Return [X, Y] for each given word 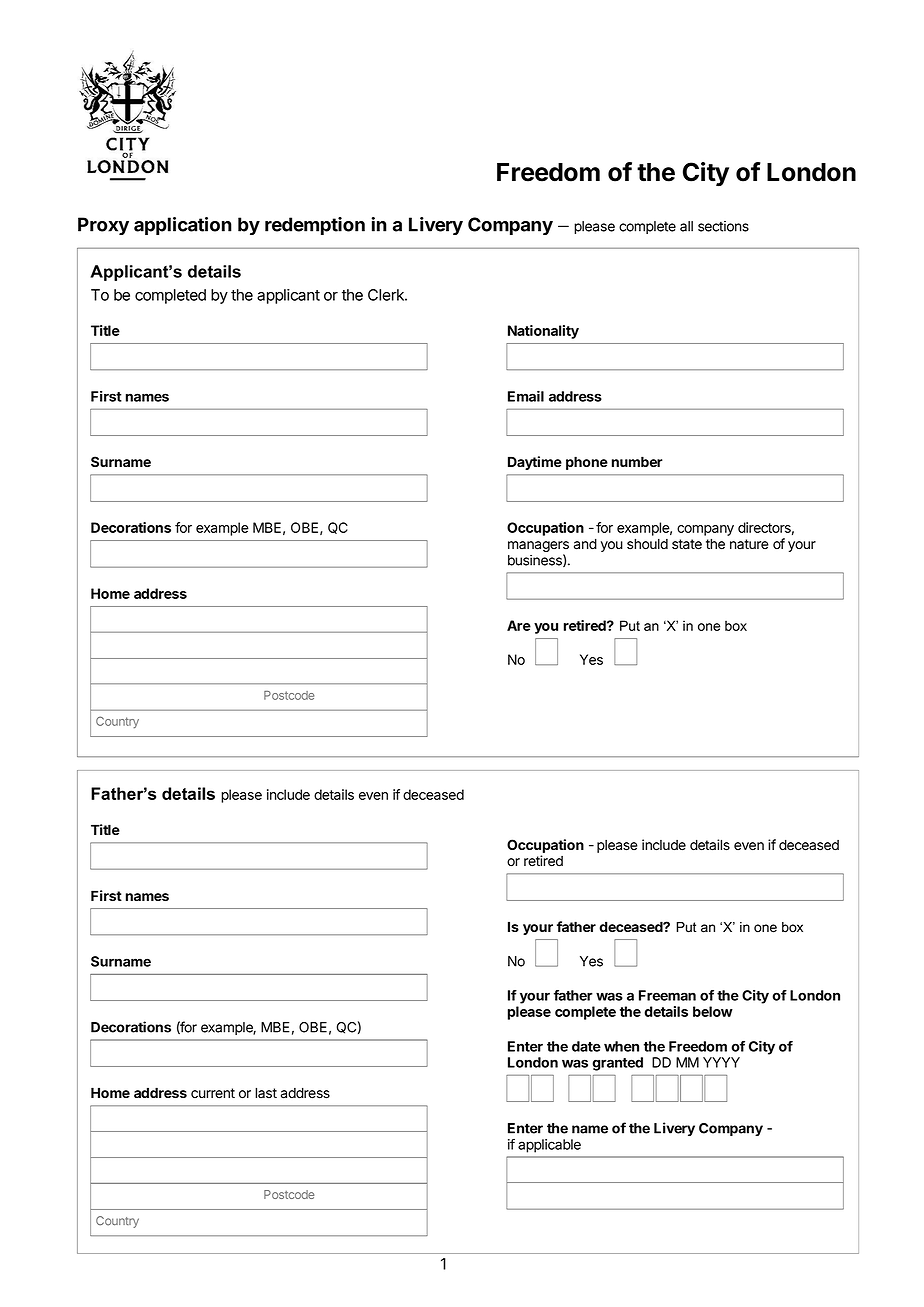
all [686, 226]
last [266, 1093]
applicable [549, 1146]
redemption [315, 226]
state [687, 544]
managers [538, 548]
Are [519, 625]
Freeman [667, 995]
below [713, 1011]
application [183, 226]
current [213, 1093]
